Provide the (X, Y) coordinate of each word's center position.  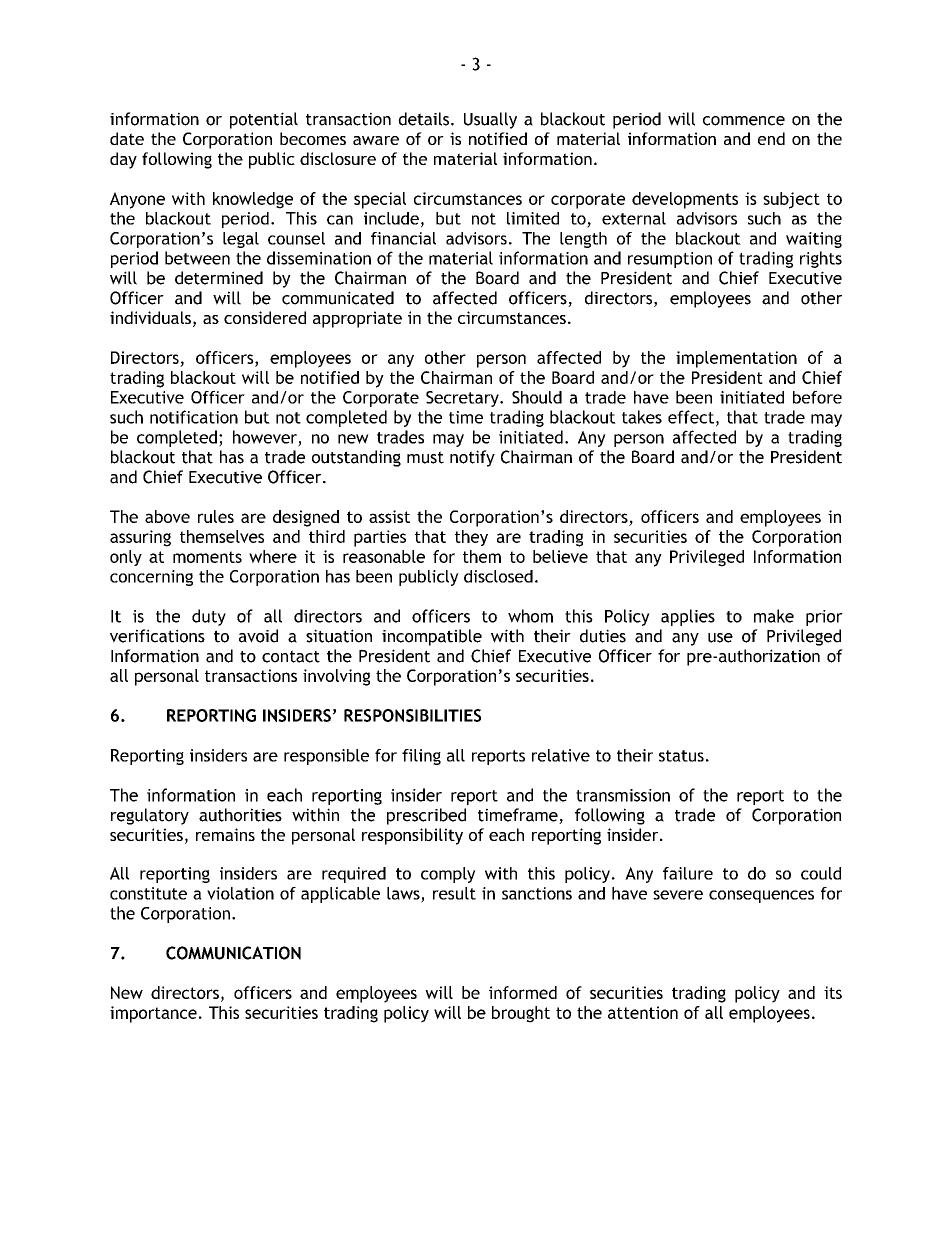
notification (194, 417)
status (681, 756)
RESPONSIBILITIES (412, 715)
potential (264, 120)
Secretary (463, 399)
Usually (490, 120)
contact (291, 656)
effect (691, 417)
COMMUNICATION (233, 953)
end (771, 138)
